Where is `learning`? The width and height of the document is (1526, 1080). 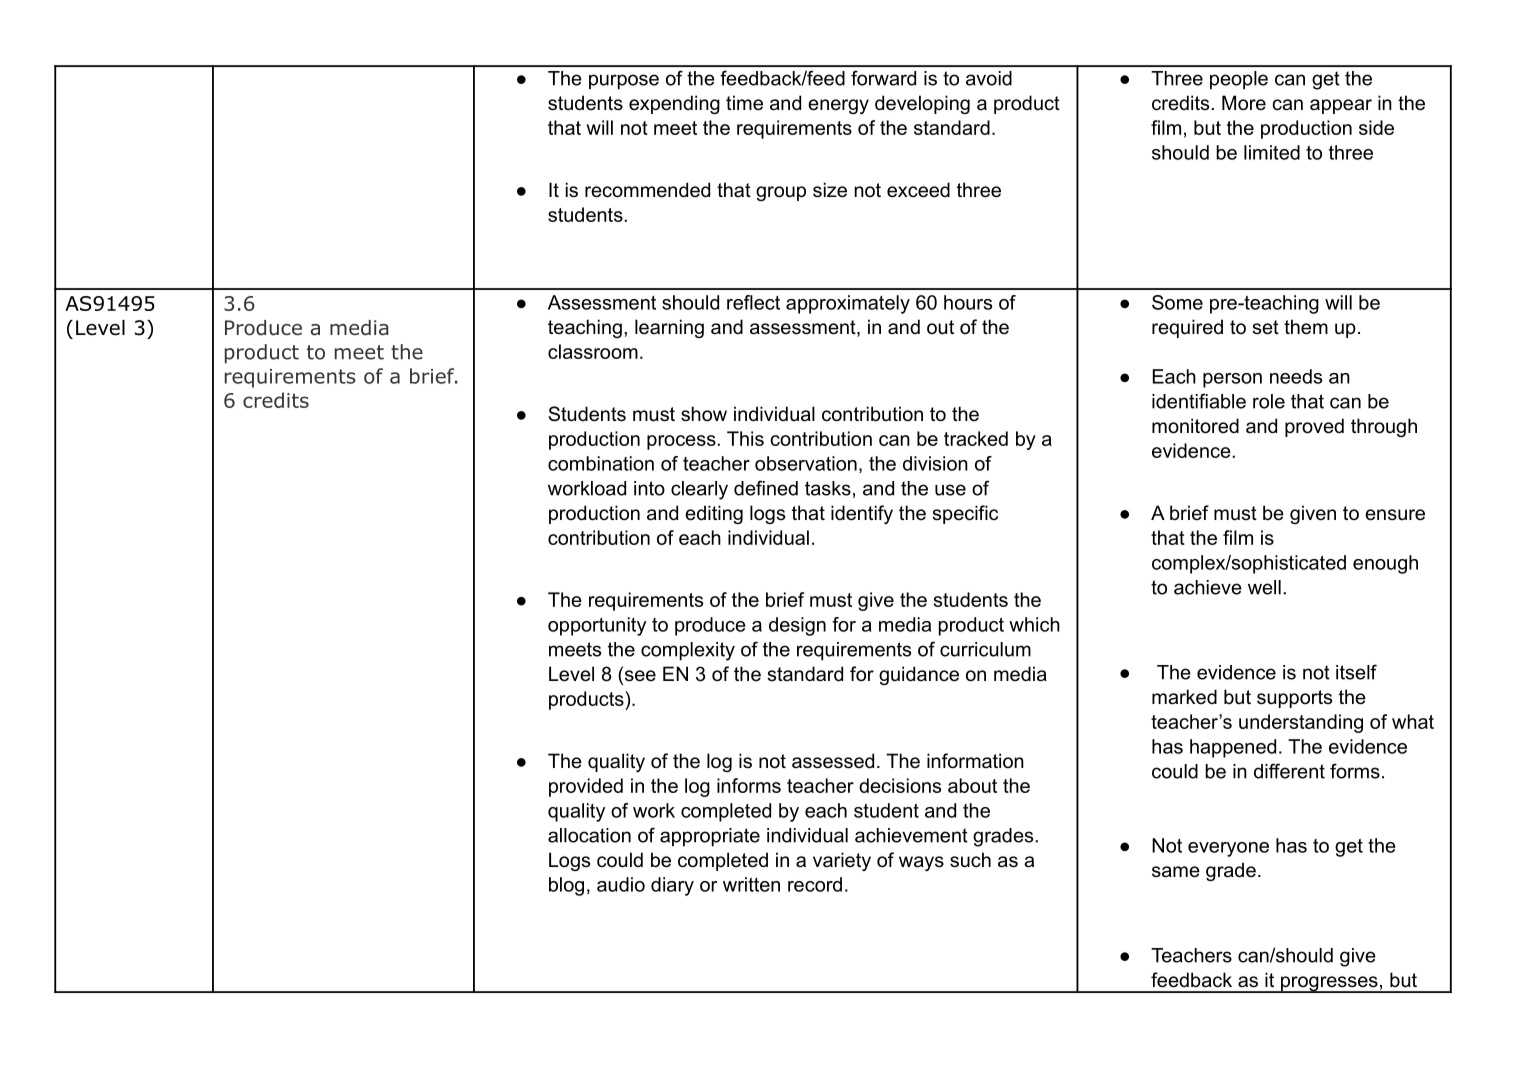 learning is located at coordinates (669, 328).
